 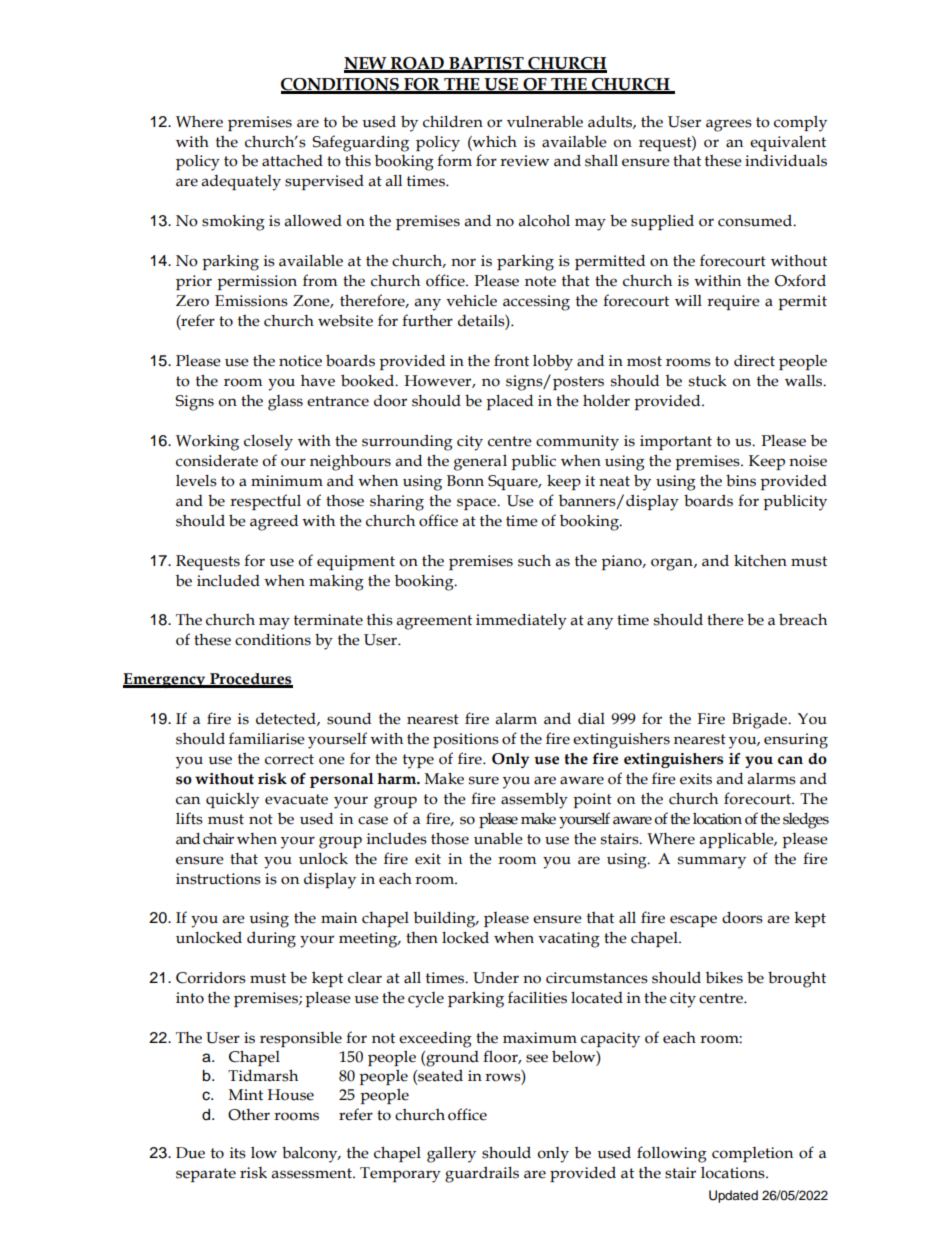 I want to click on completion, so click(x=752, y=1154).
